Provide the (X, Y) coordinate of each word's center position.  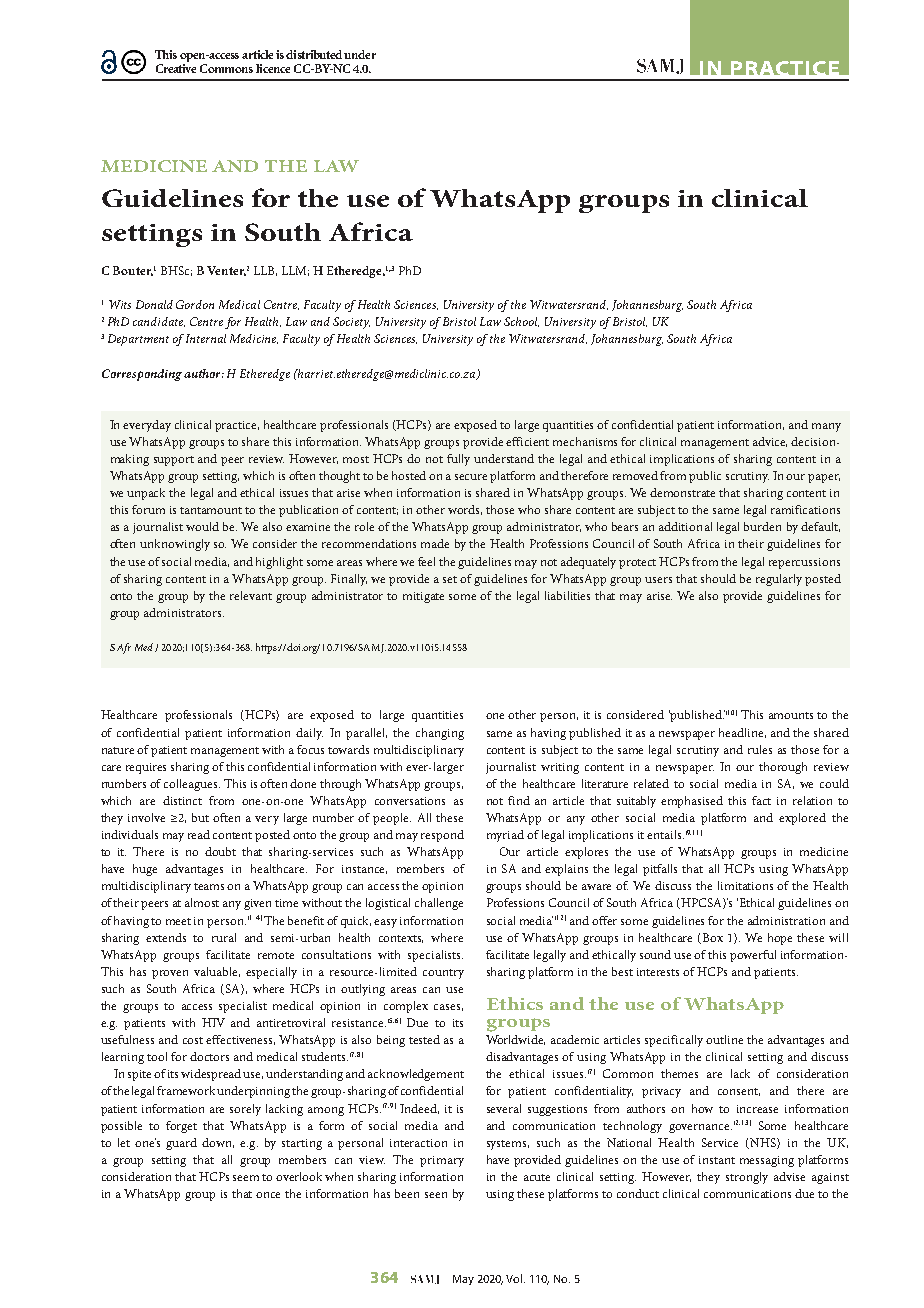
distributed (315, 54)
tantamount (211, 510)
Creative (176, 68)
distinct (182, 800)
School (521, 322)
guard (181, 1144)
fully (458, 460)
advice (770, 442)
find (519, 800)
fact (761, 800)
